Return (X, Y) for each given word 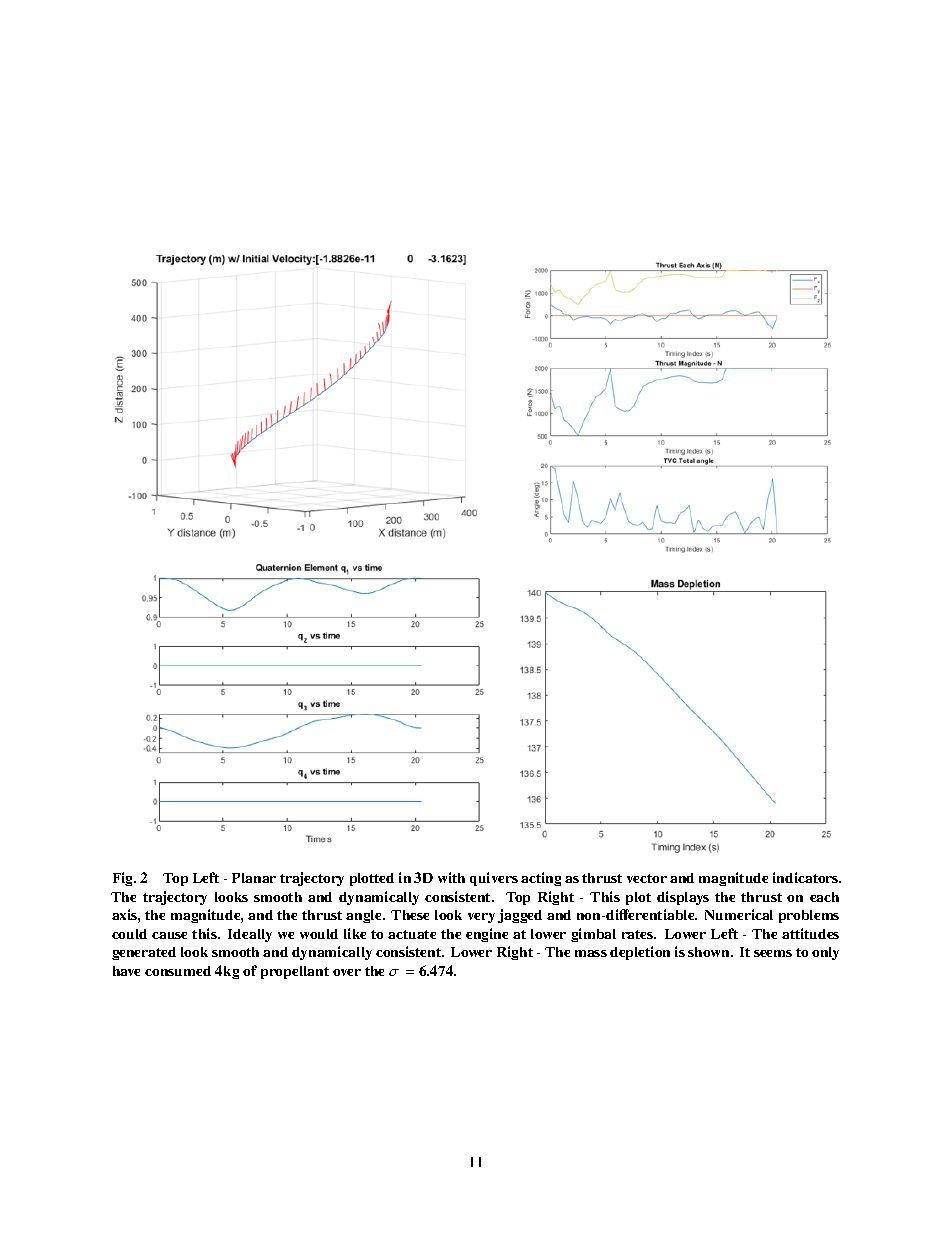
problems (809, 916)
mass (591, 953)
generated (144, 953)
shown (710, 952)
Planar (254, 878)
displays (683, 898)
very (481, 918)
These (410, 915)
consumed (178, 971)
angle (365, 916)
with (451, 877)
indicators (807, 877)
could (129, 934)
